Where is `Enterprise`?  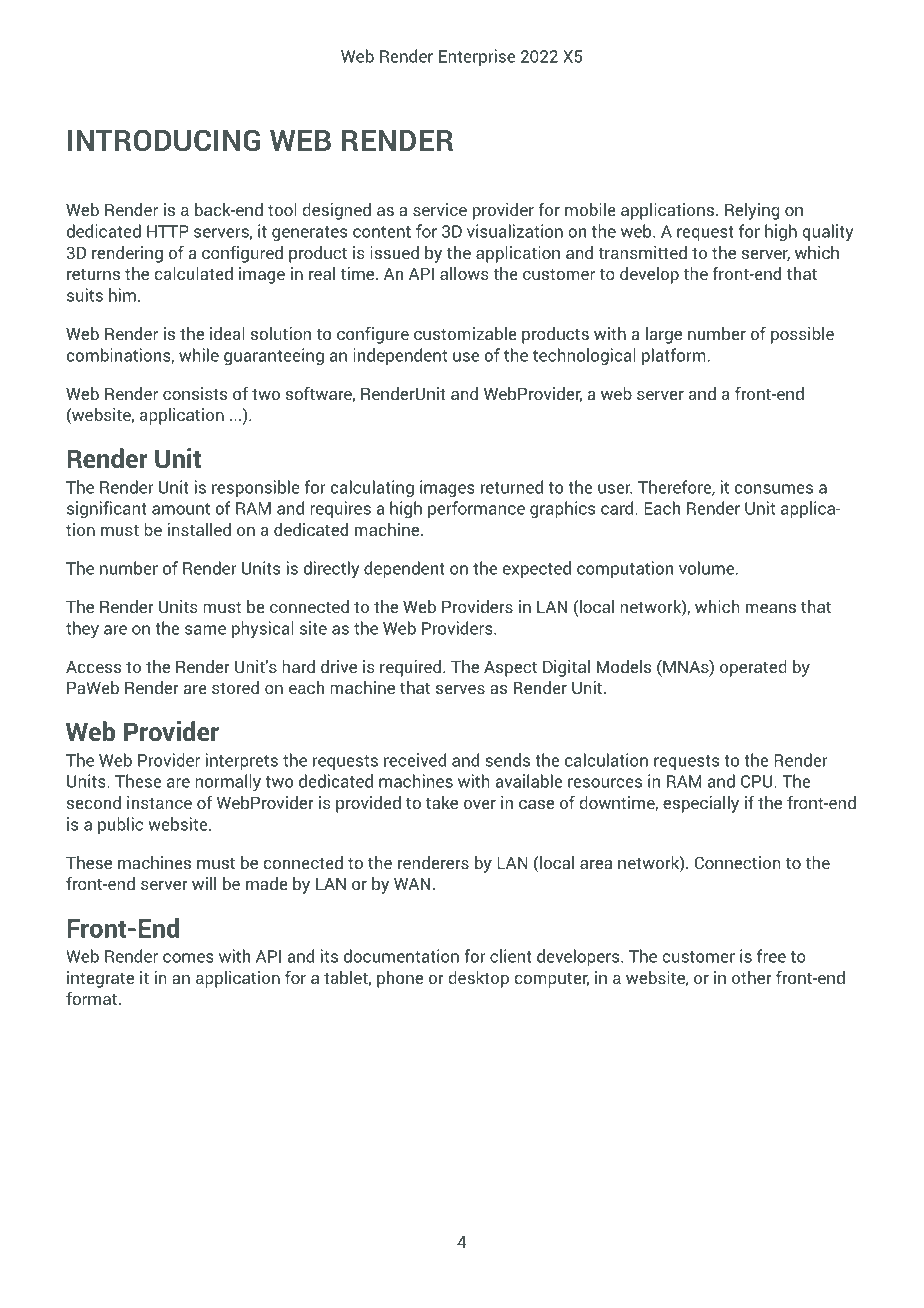 Enterprise is located at coordinates (477, 57).
